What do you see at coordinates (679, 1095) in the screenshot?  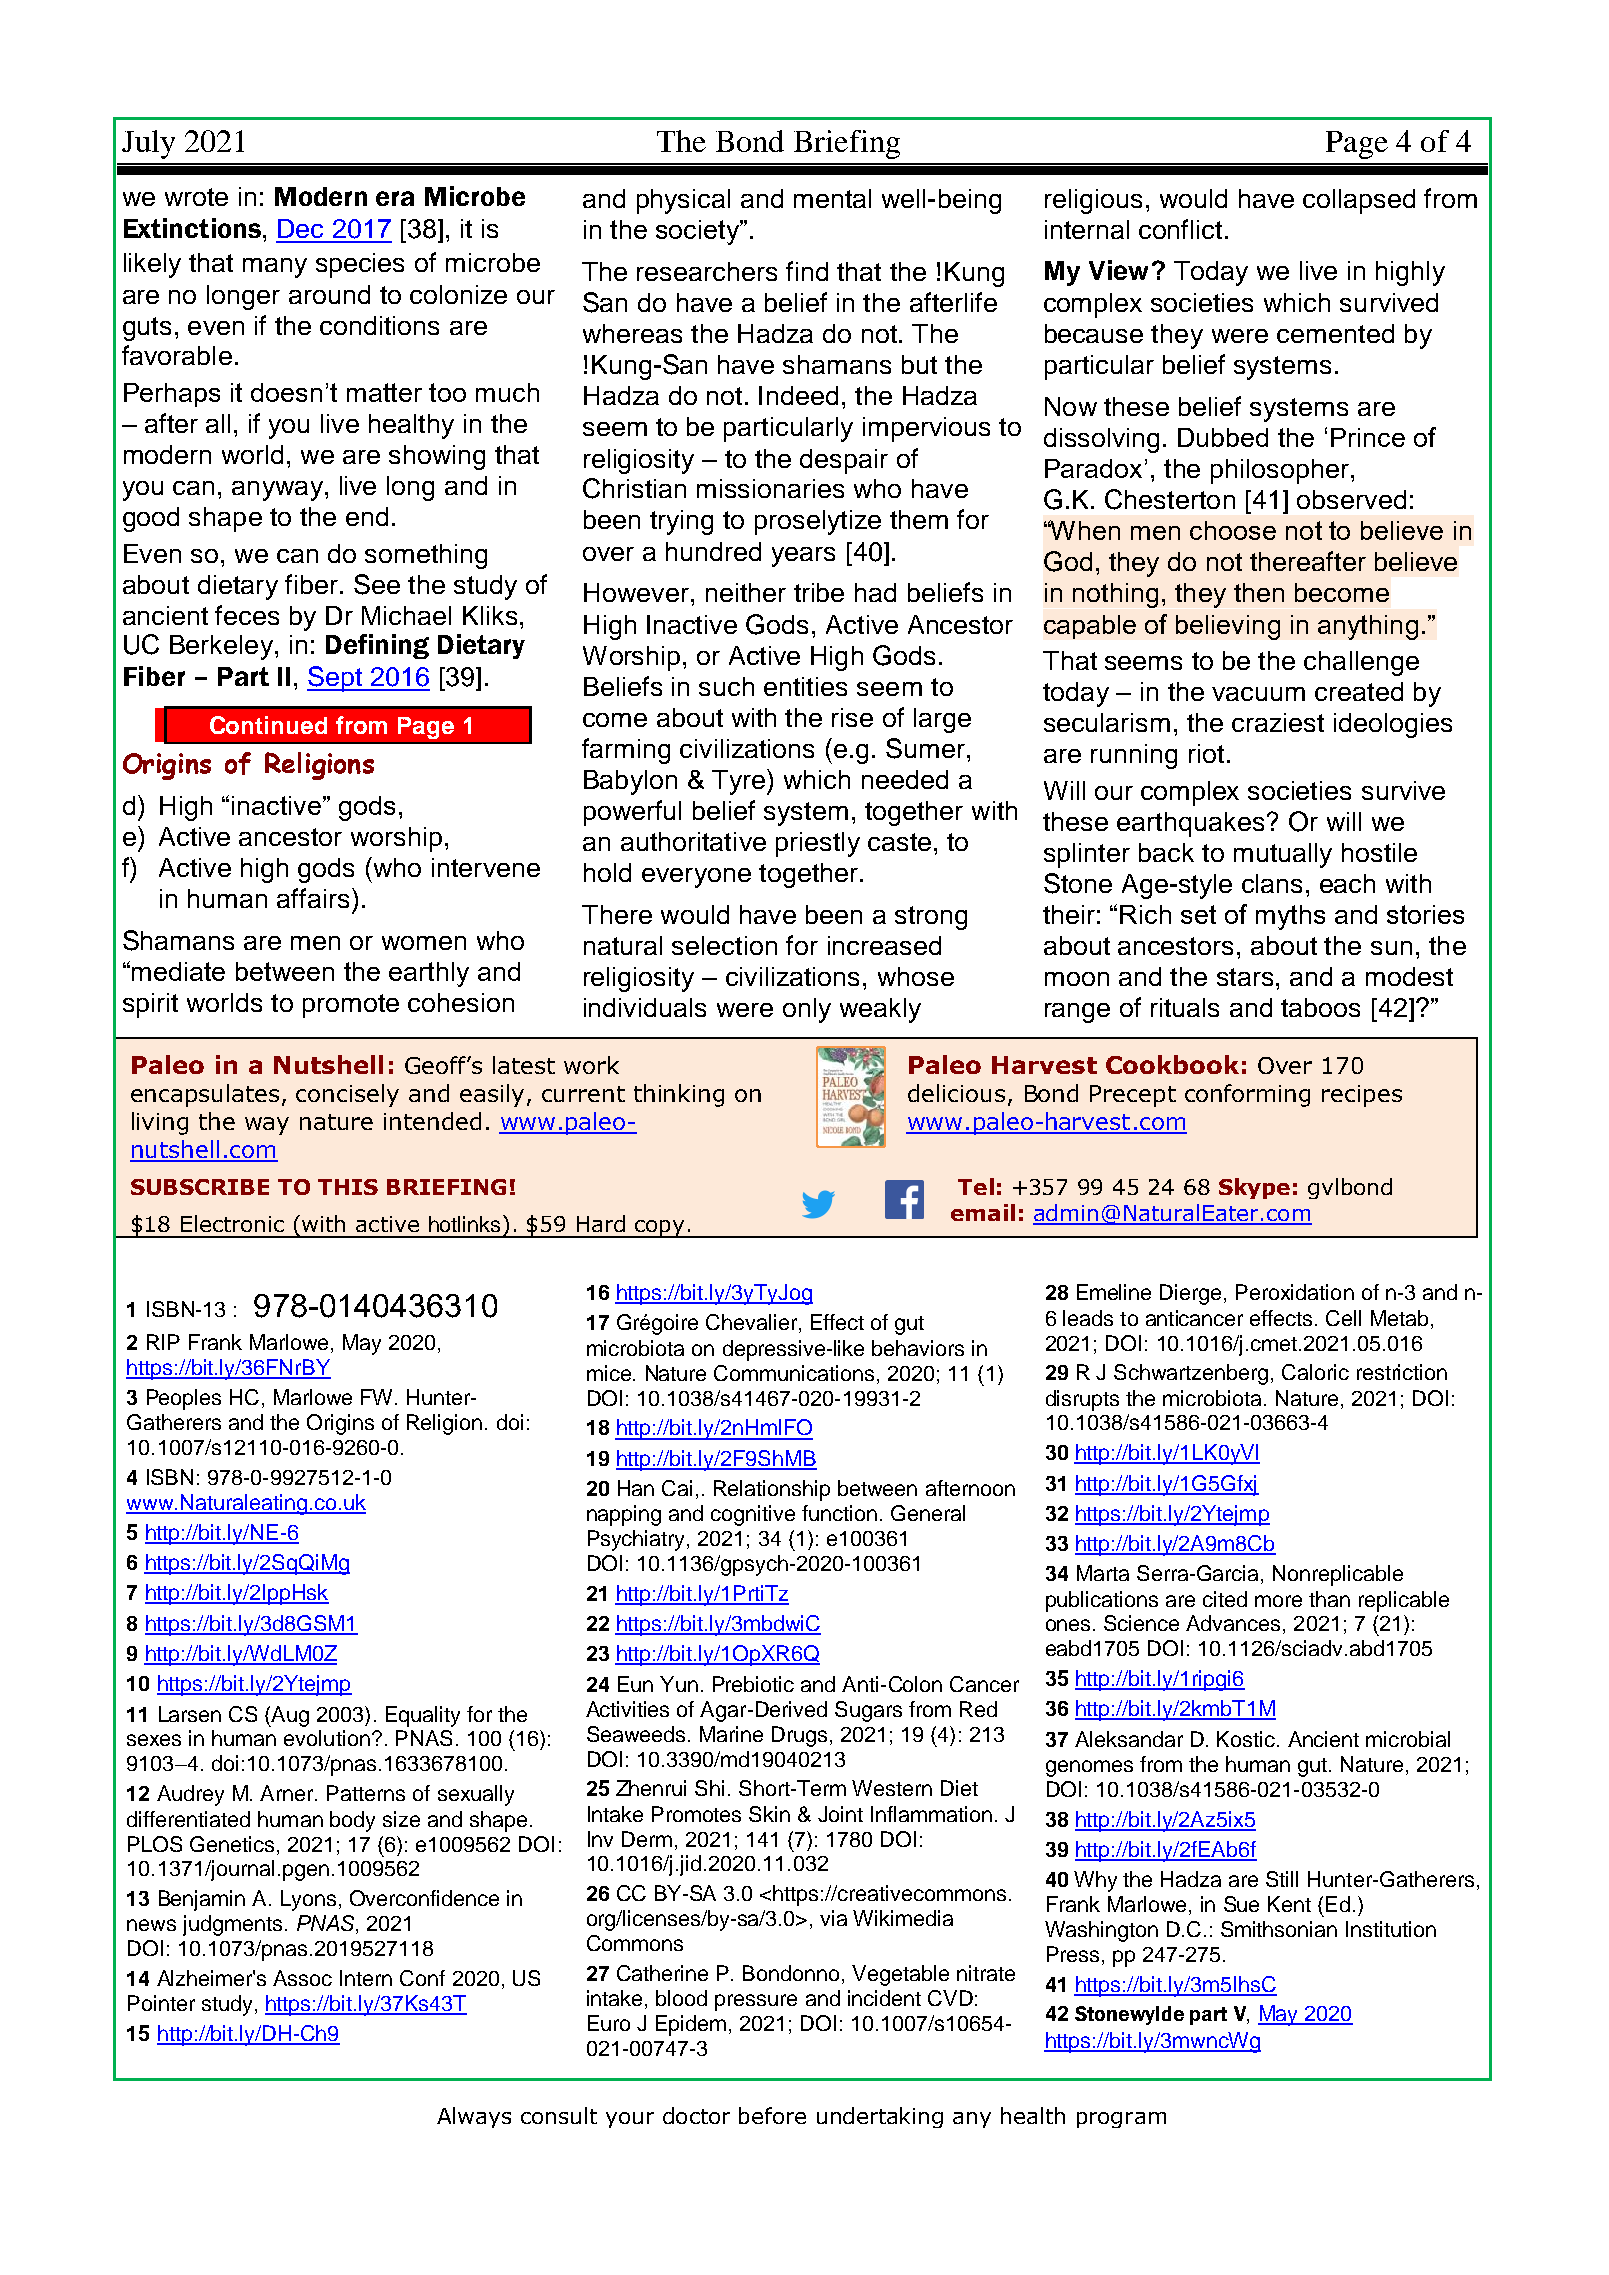 I see `thinking` at bounding box center [679, 1095].
